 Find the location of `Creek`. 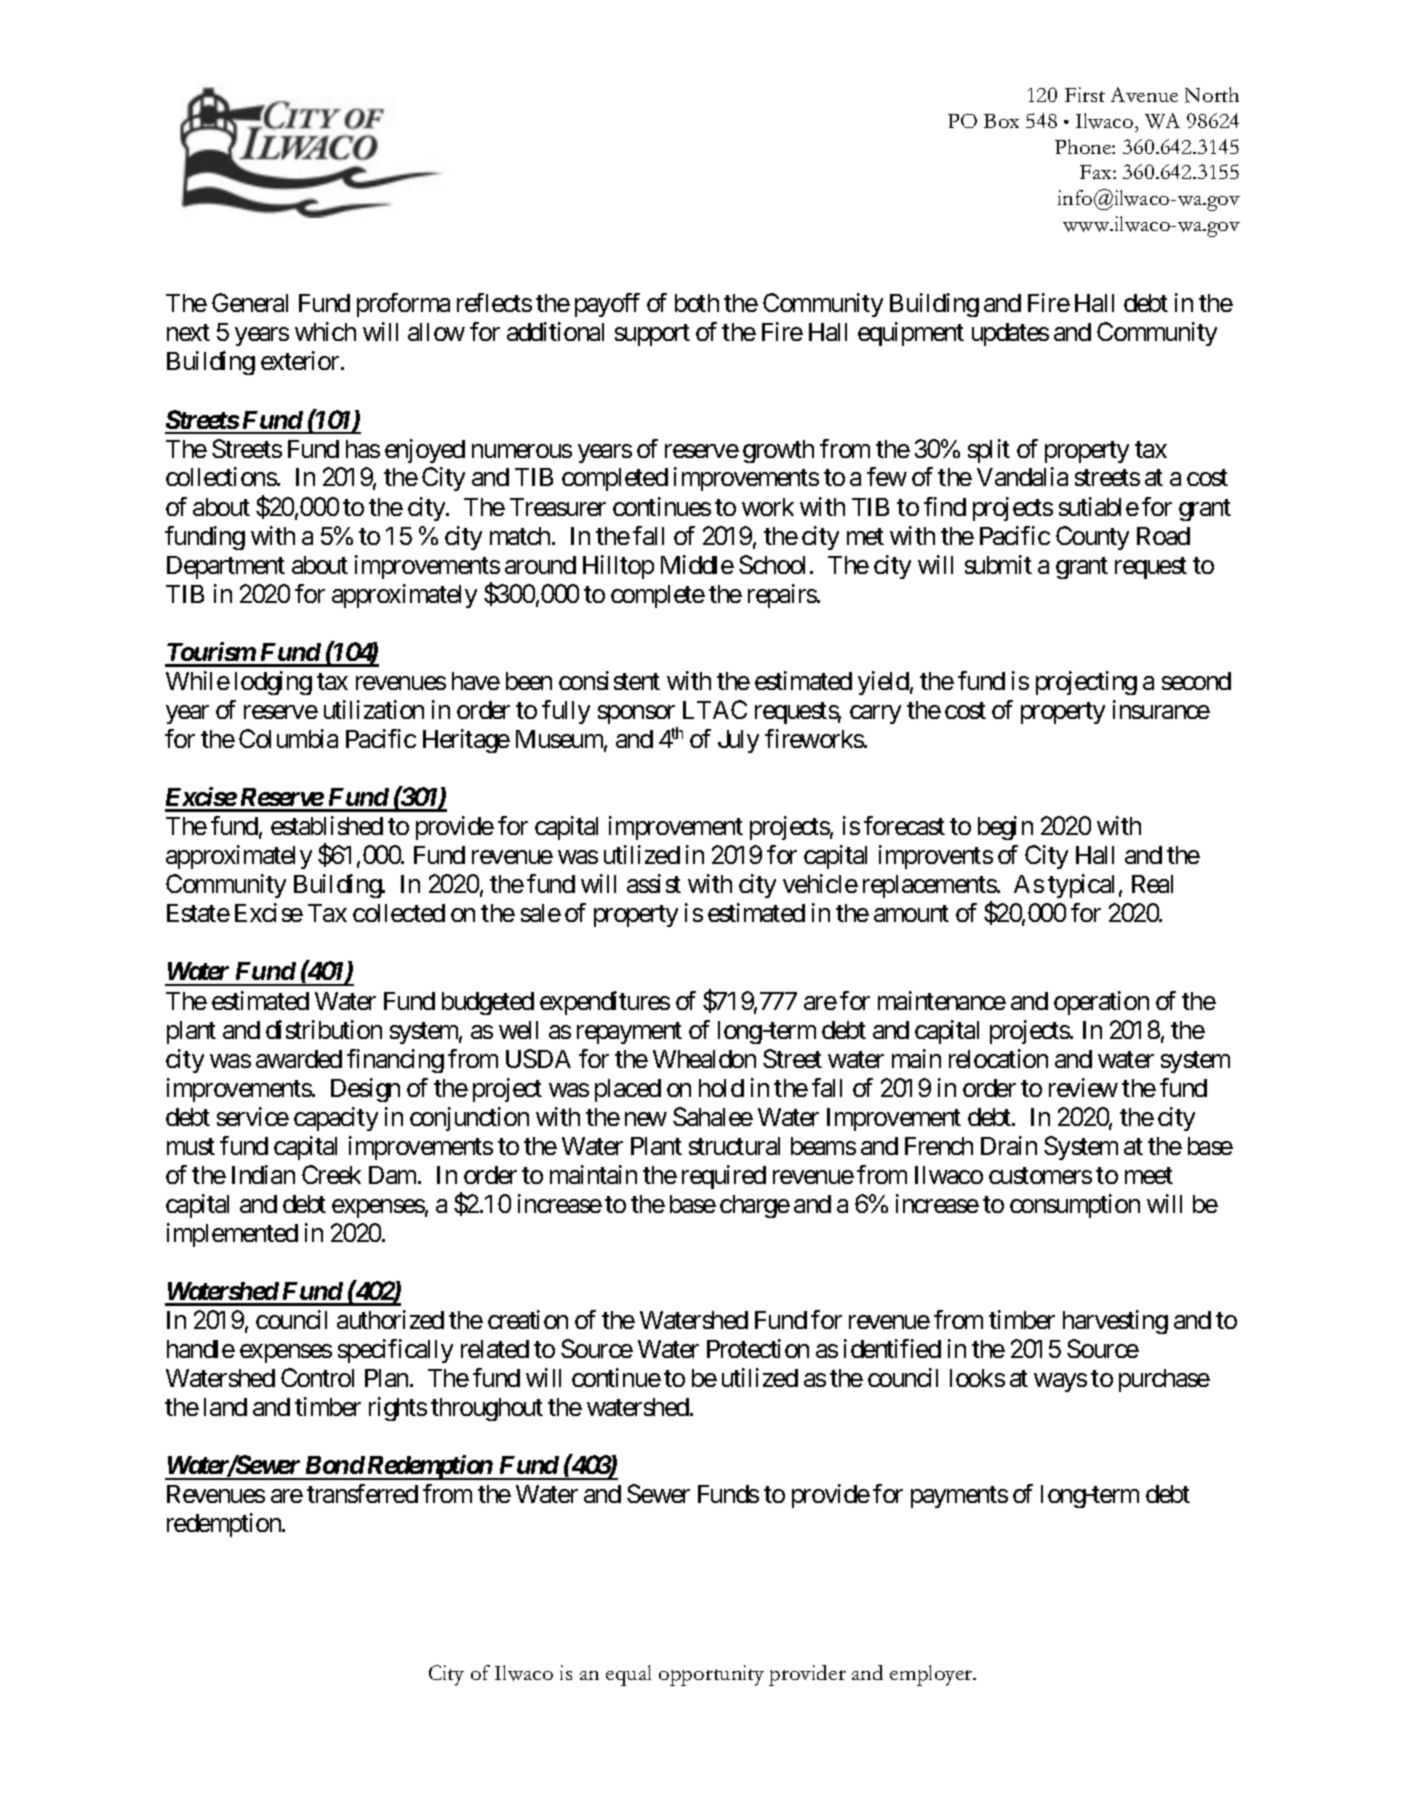

Creek is located at coordinates (331, 1174).
